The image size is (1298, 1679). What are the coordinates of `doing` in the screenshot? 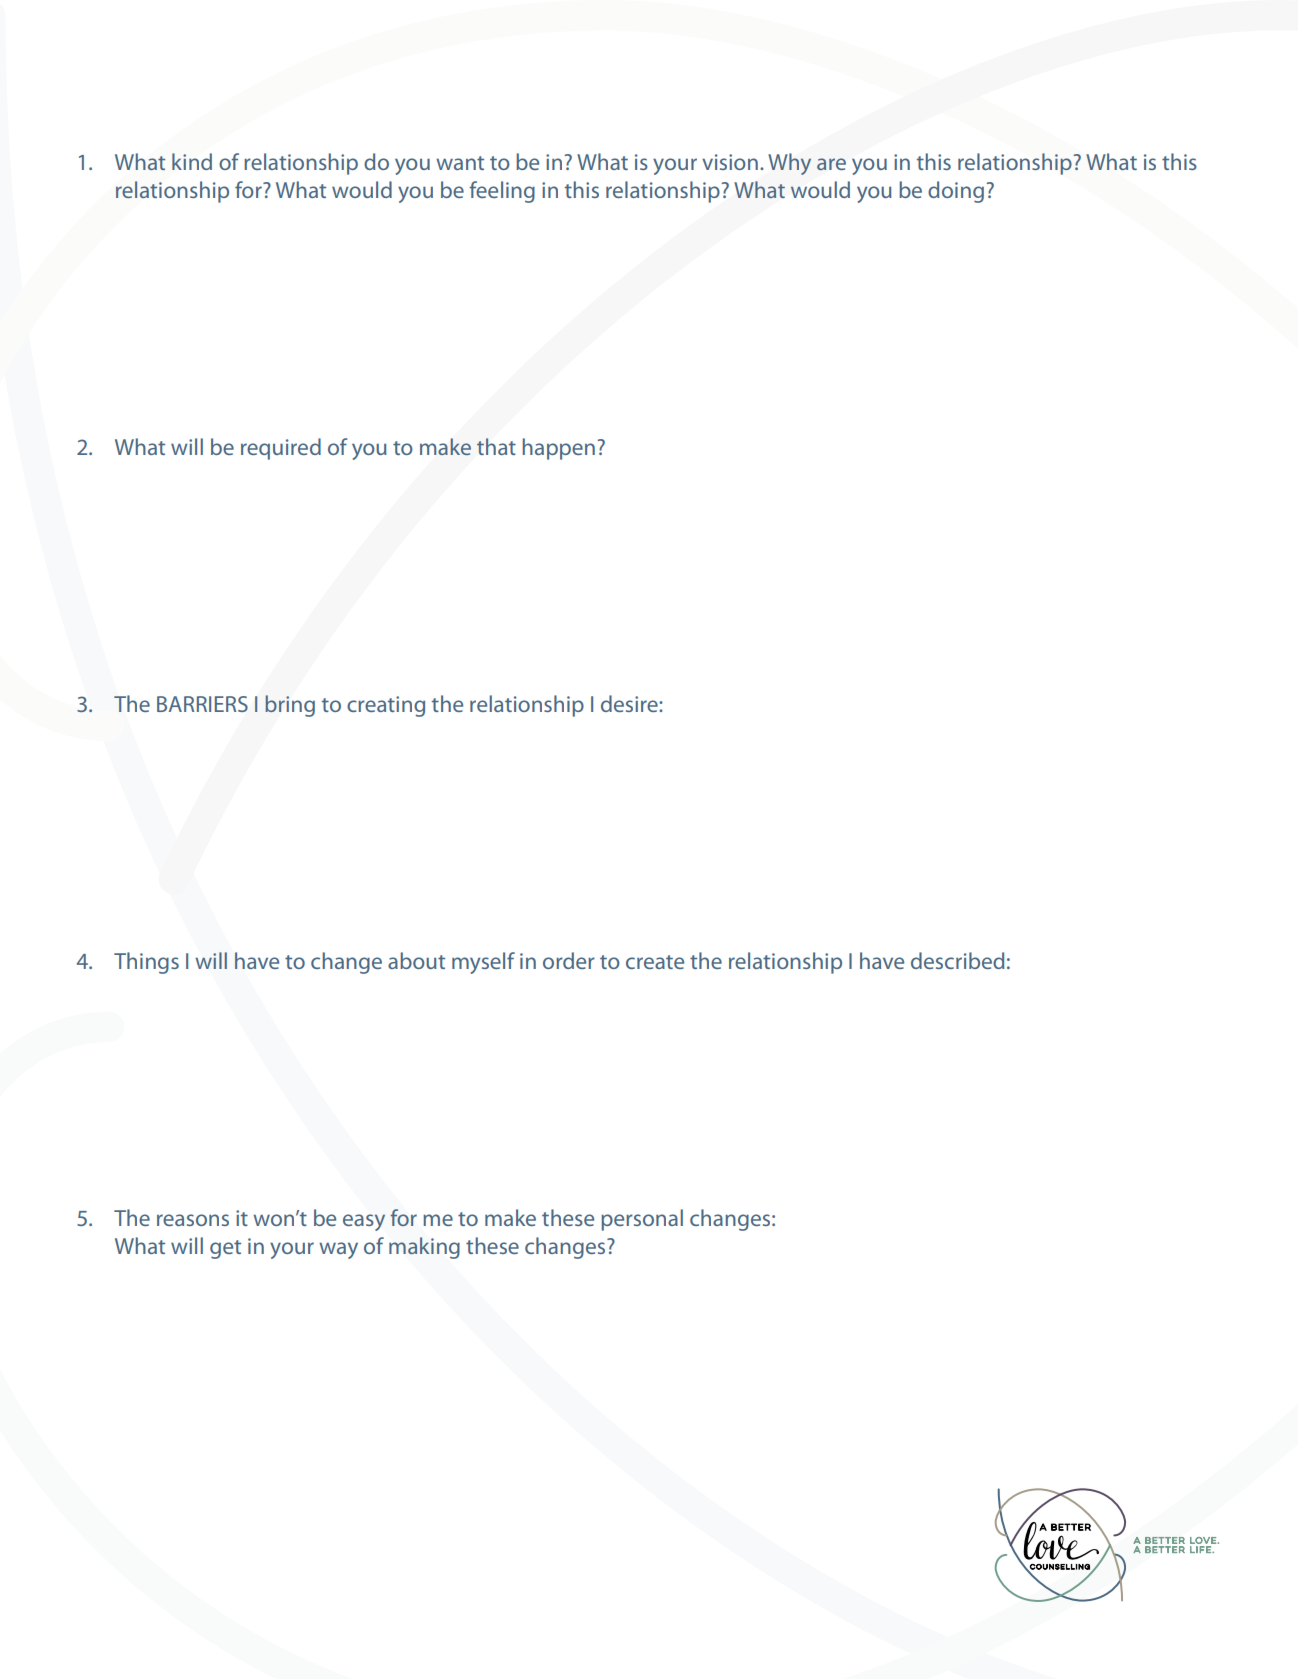 It's located at (956, 192).
